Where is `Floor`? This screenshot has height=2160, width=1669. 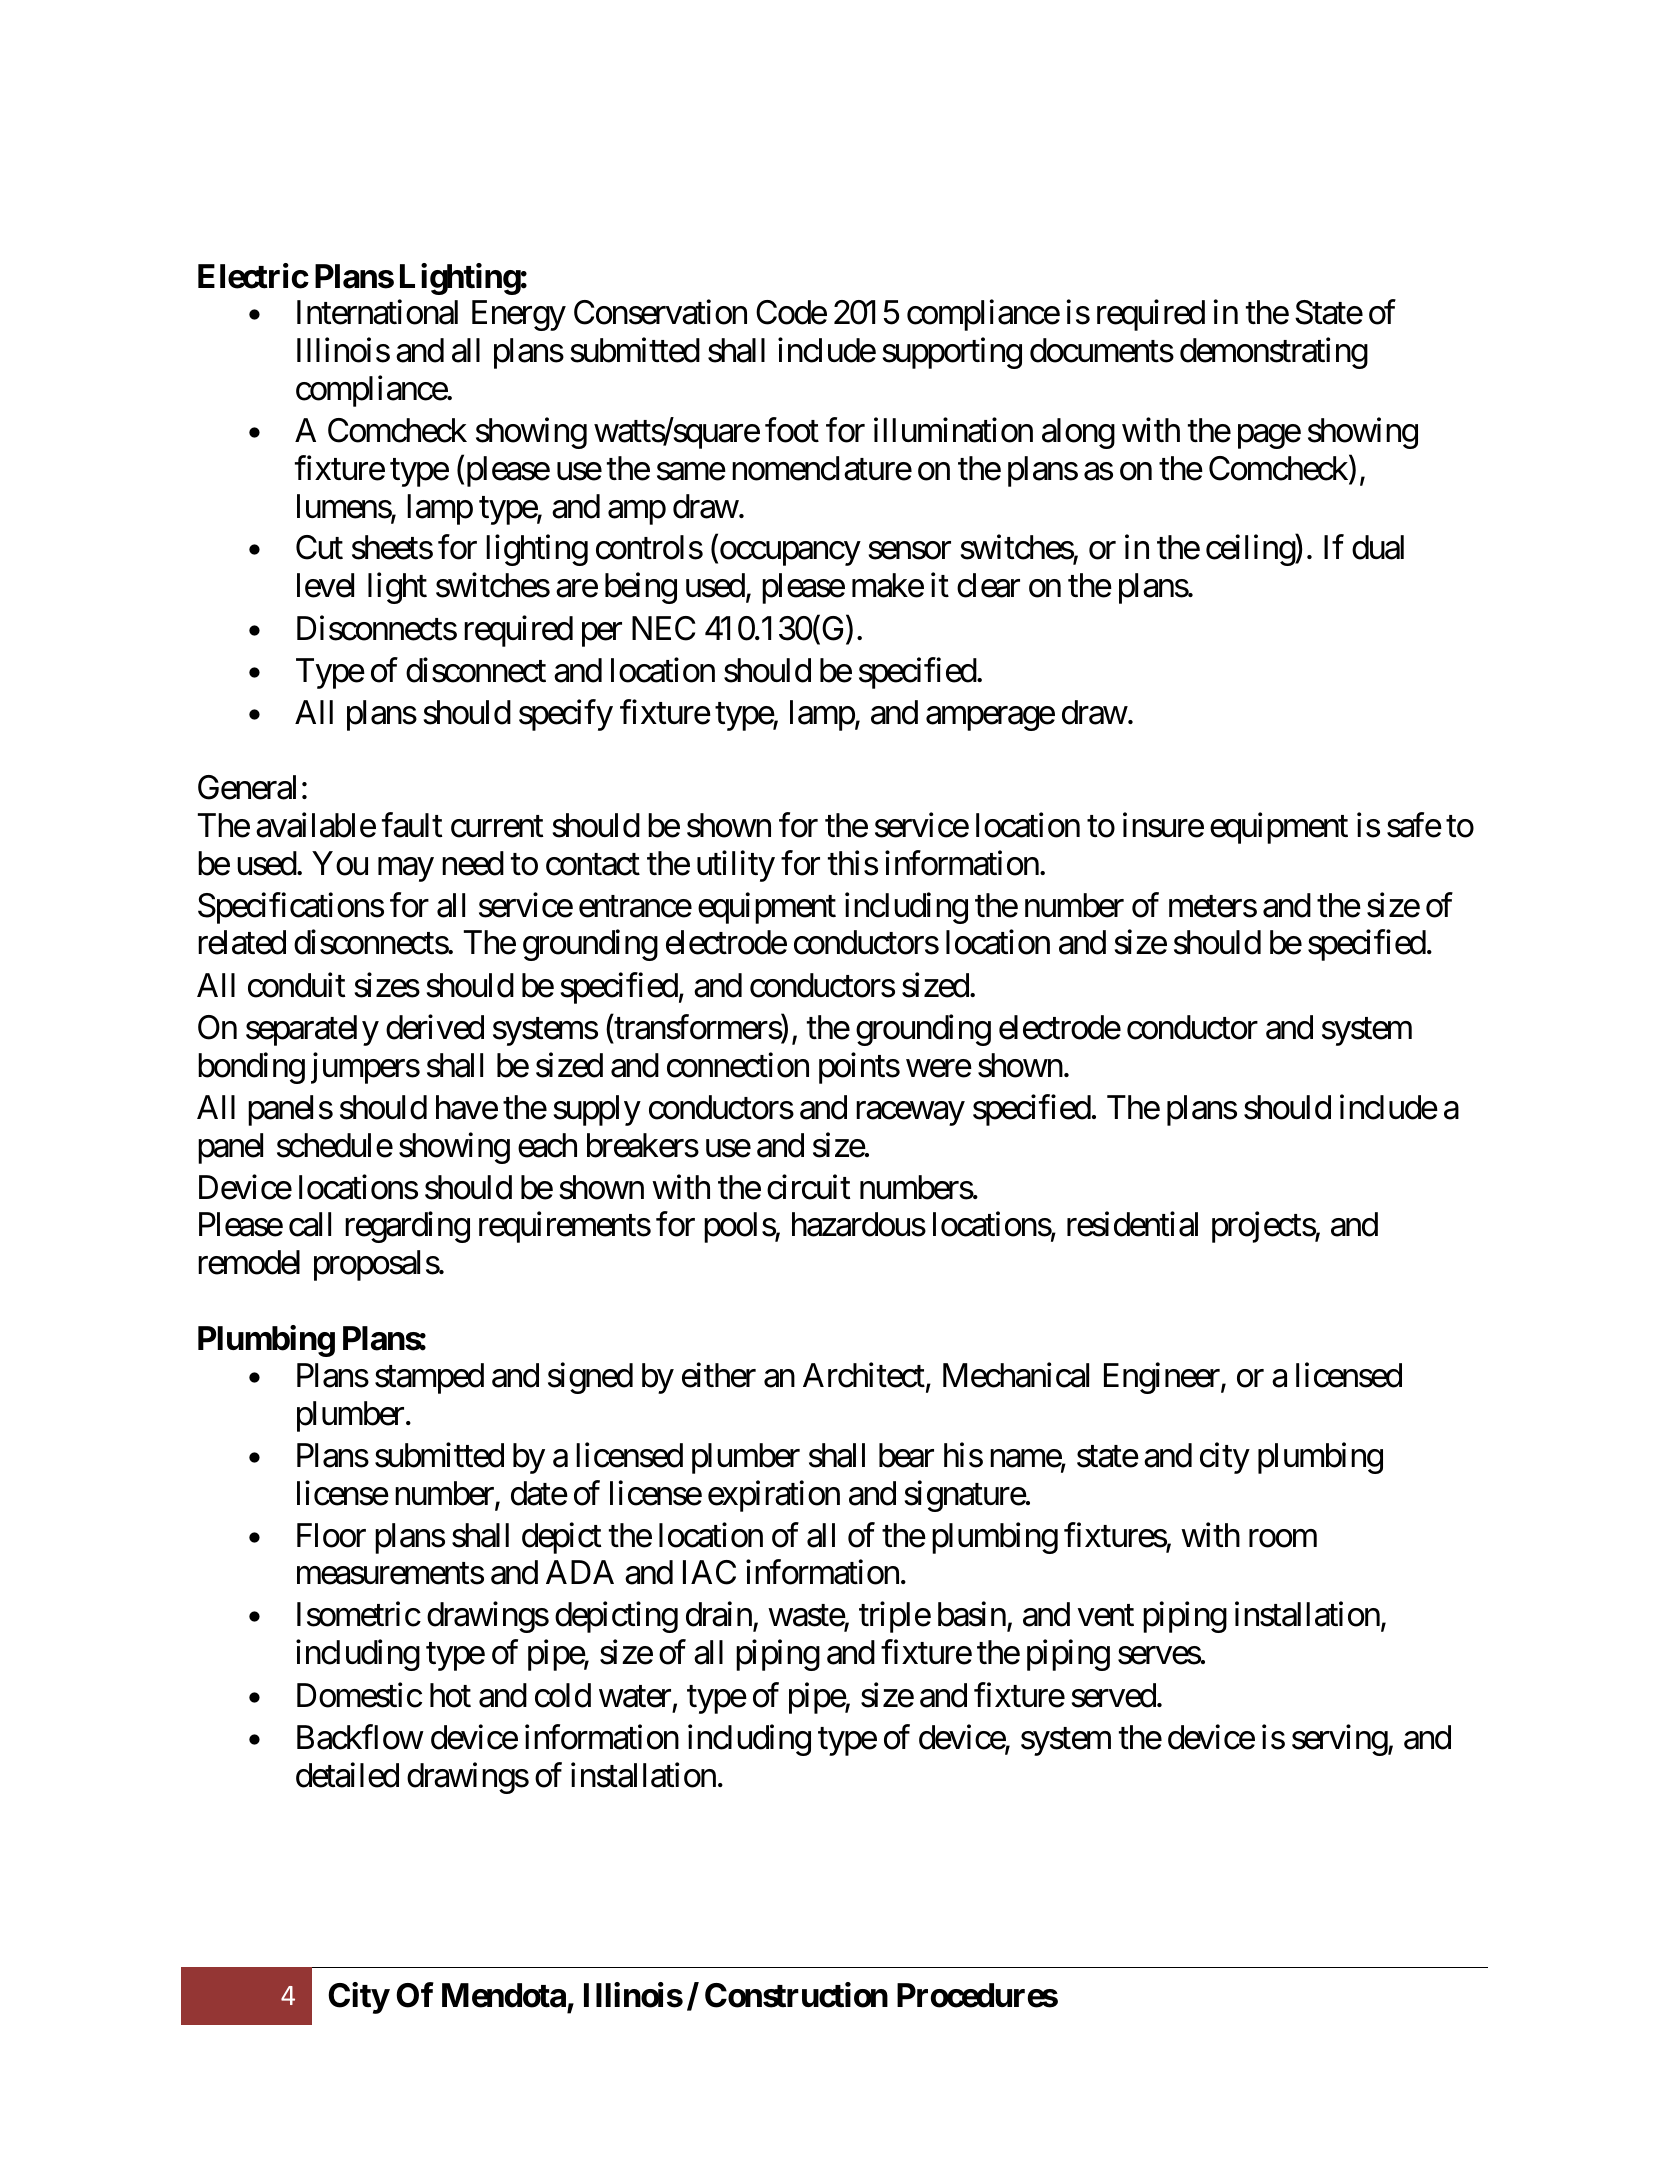 Floor is located at coordinates (331, 1535).
